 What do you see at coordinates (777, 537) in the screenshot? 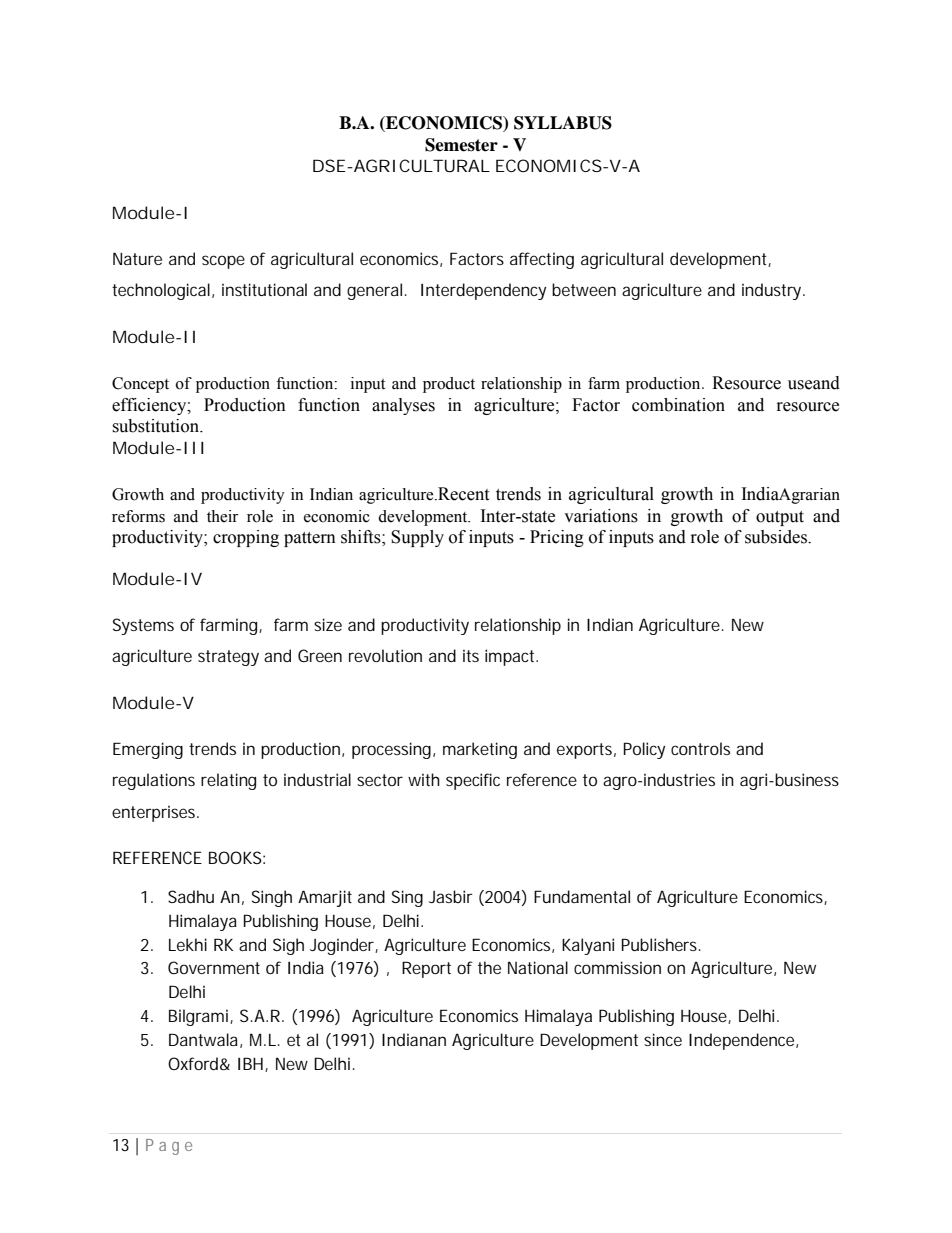
I see `subsides` at bounding box center [777, 537].
